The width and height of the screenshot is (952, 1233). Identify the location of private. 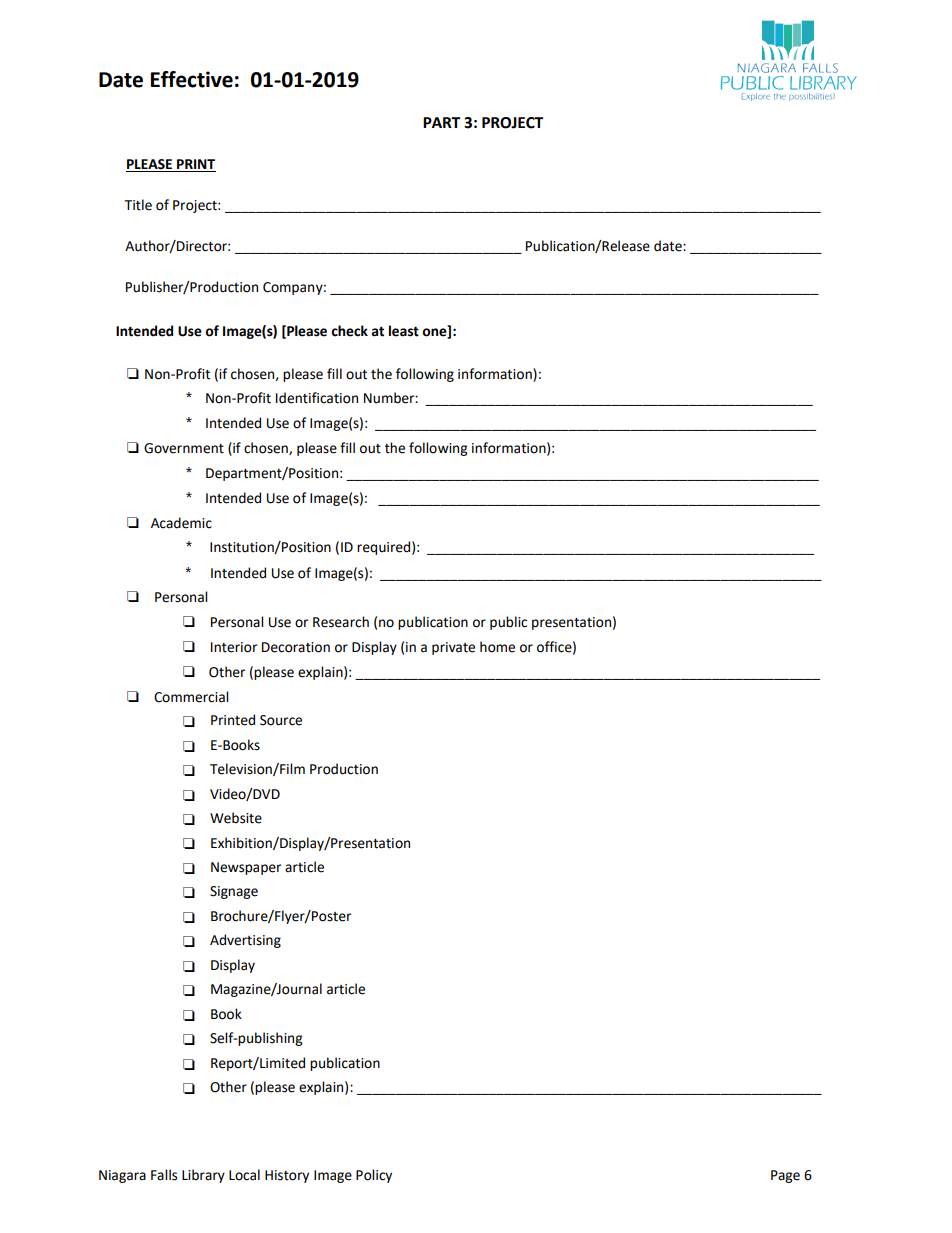
(453, 648).
